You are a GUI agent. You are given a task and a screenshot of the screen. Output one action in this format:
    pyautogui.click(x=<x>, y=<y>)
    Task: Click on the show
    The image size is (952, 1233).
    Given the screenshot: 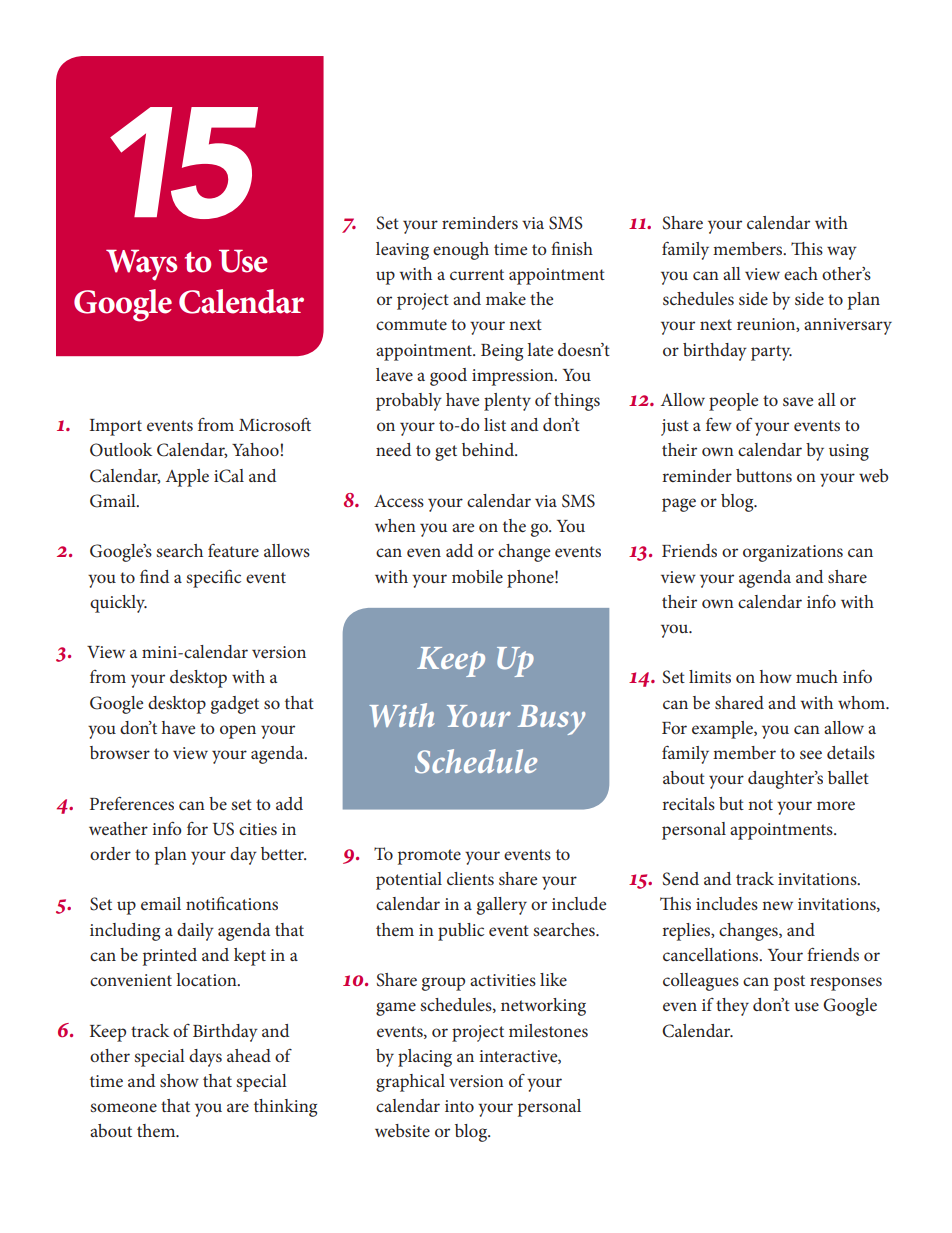 What is the action you would take?
    pyautogui.click(x=179, y=1080)
